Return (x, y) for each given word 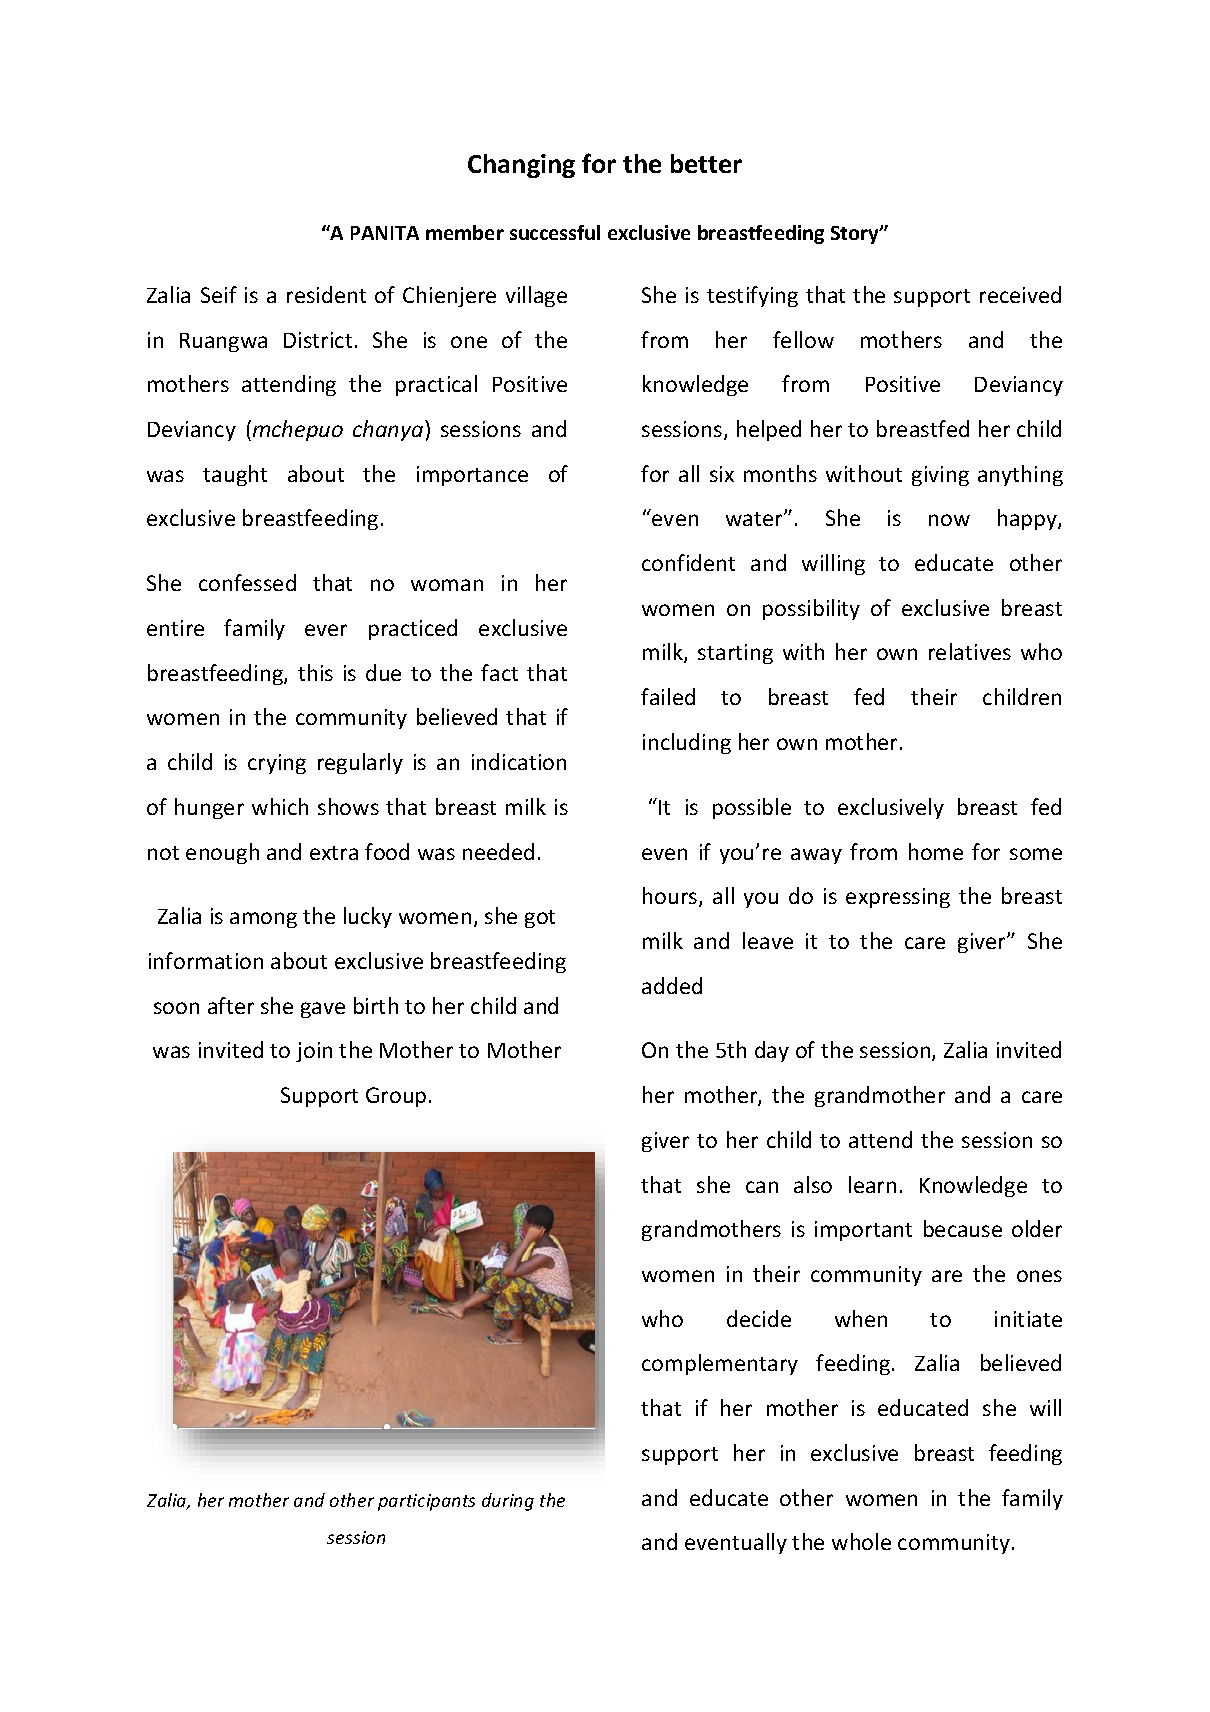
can (762, 1187)
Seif (219, 294)
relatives (970, 651)
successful (555, 232)
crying (277, 764)
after (231, 1005)
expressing (898, 898)
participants (426, 1502)
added (672, 985)
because (963, 1228)
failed (668, 696)
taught (235, 475)
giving (940, 476)
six (722, 474)
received (1020, 294)
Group (396, 1097)
